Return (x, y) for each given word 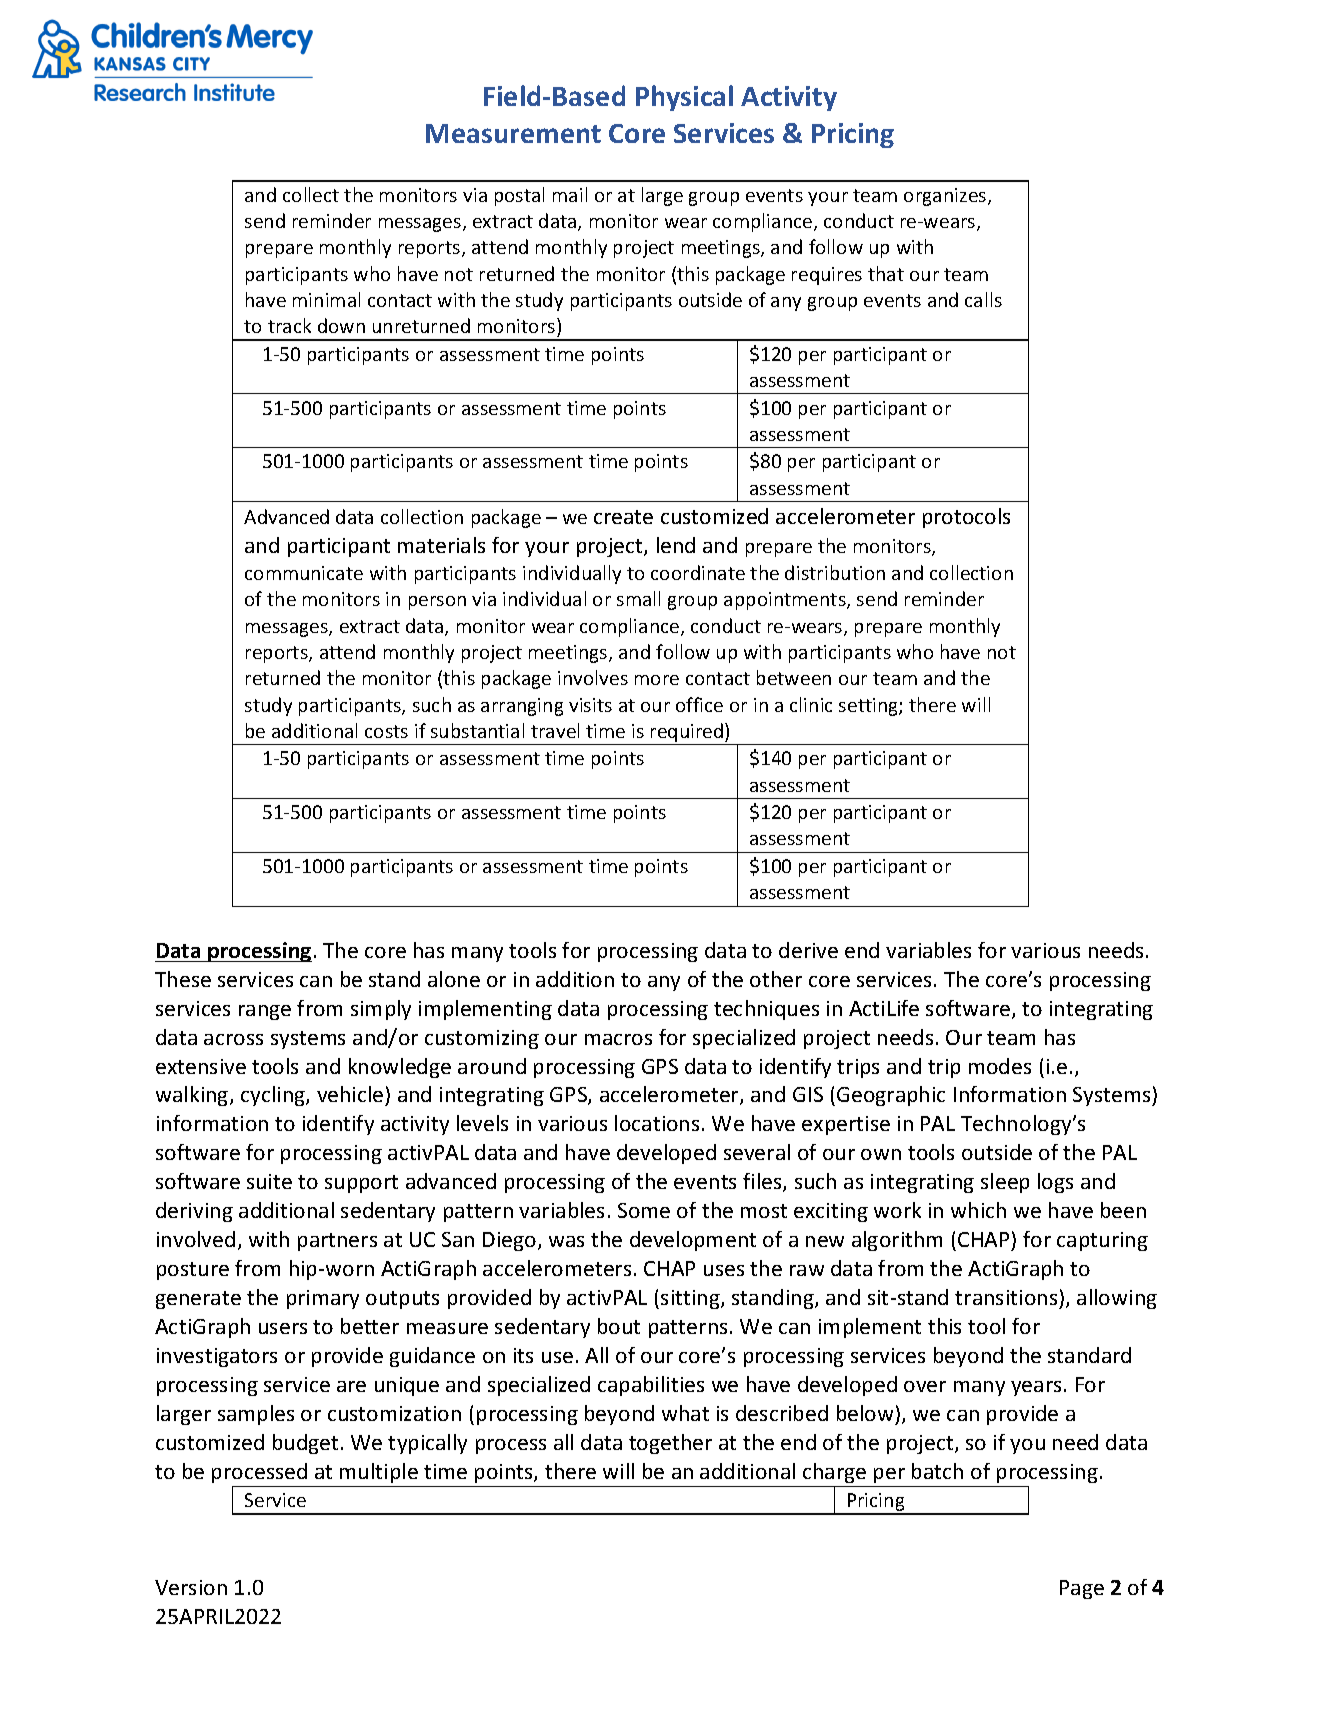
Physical (684, 98)
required (687, 734)
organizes (946, 197)
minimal (326, 299)
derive (808, 950)
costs (386, 731)
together (670, 1444)
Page (1082, 1589)
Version (191, 1587)
